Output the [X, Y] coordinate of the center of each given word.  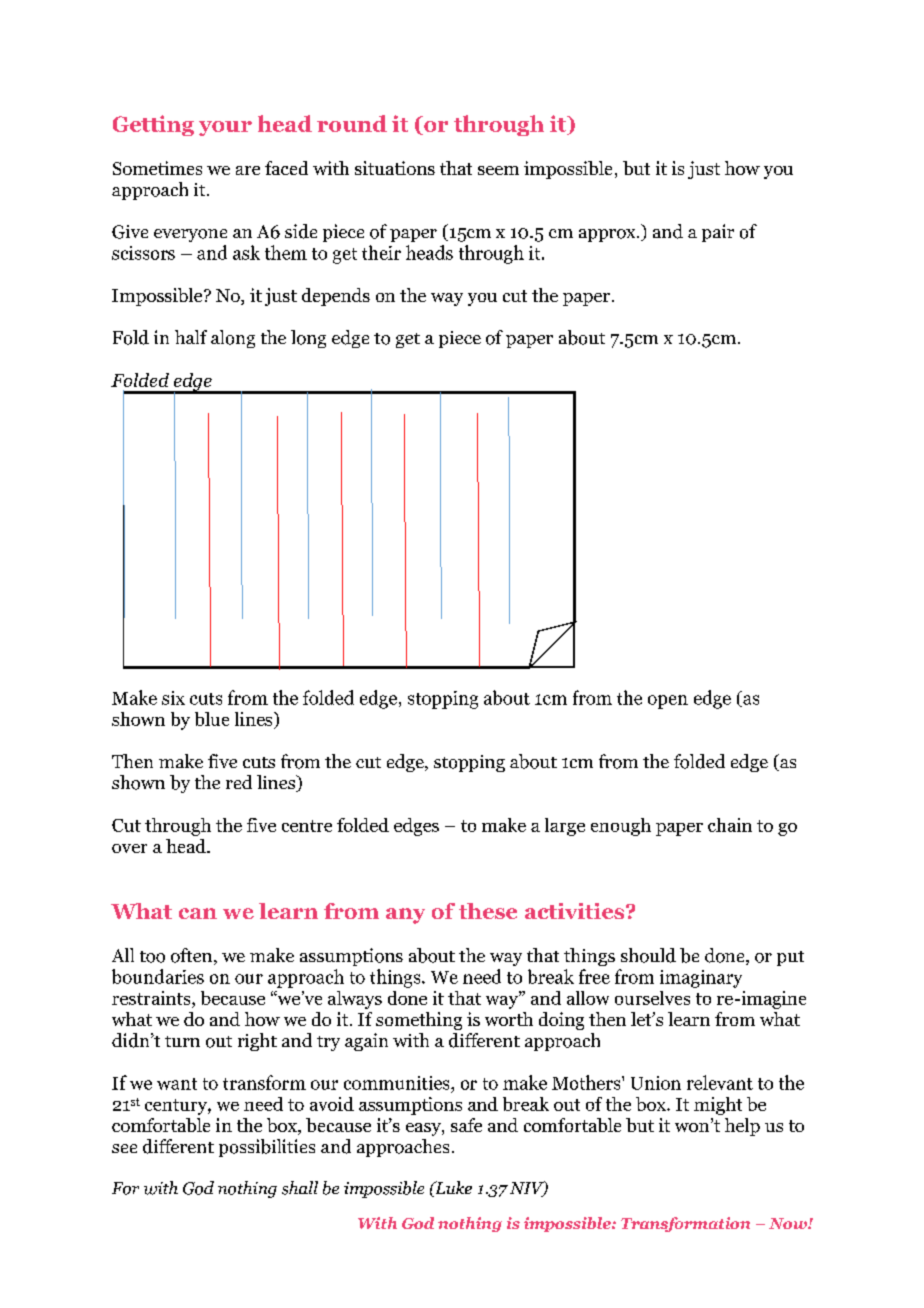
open [668, 702]
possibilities [267, 1148]
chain [730, 825]
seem [498, 170]
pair [718, 233]
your [225, 128]
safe [466, 1125]
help [742, 1127]
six [173, 698]
